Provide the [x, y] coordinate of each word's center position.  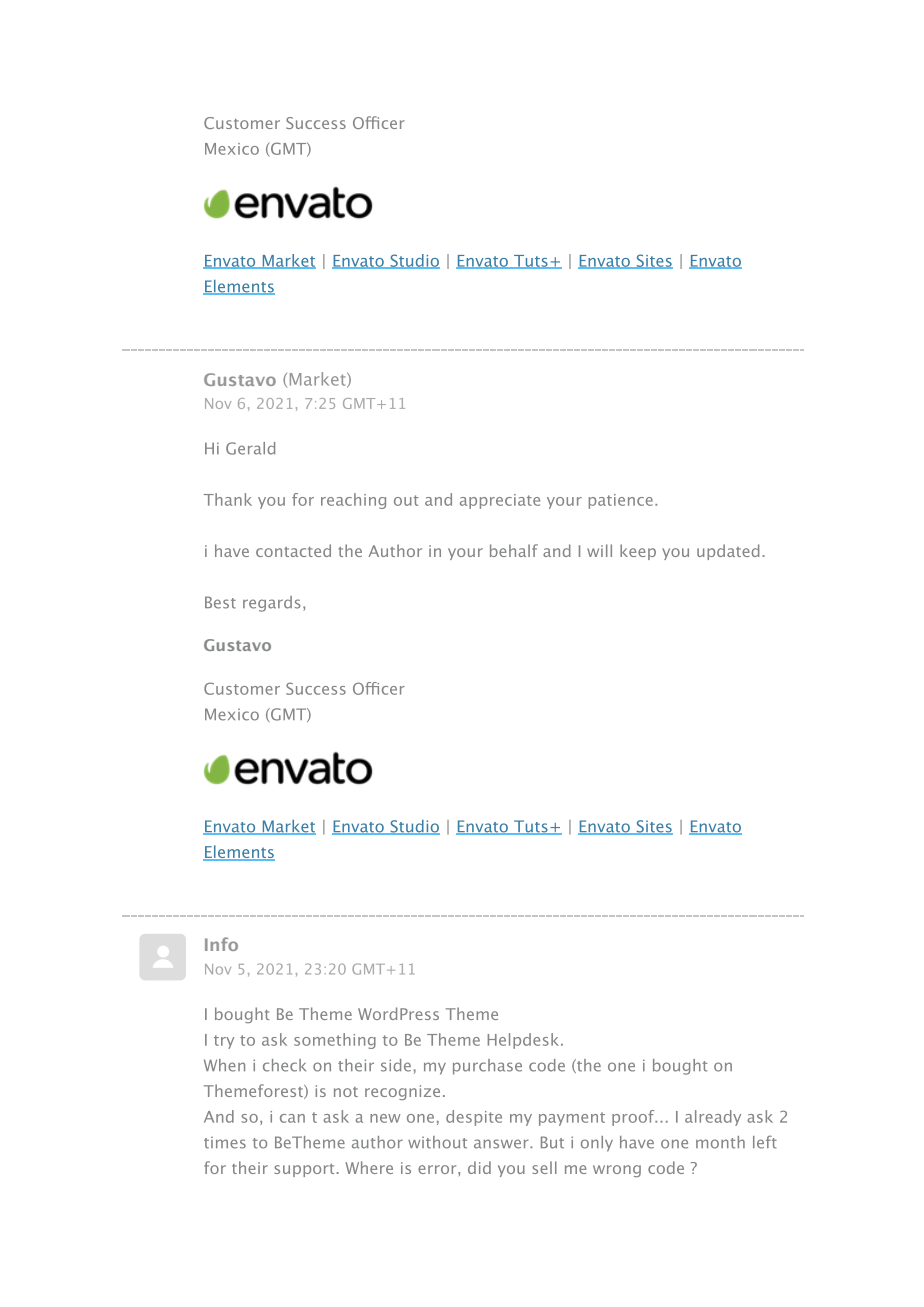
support [305, 1170]
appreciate [500, 501]
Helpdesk [525, 1041]
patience [621, 501]
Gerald [250, 448]
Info [221, 944]
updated [728, 552]
